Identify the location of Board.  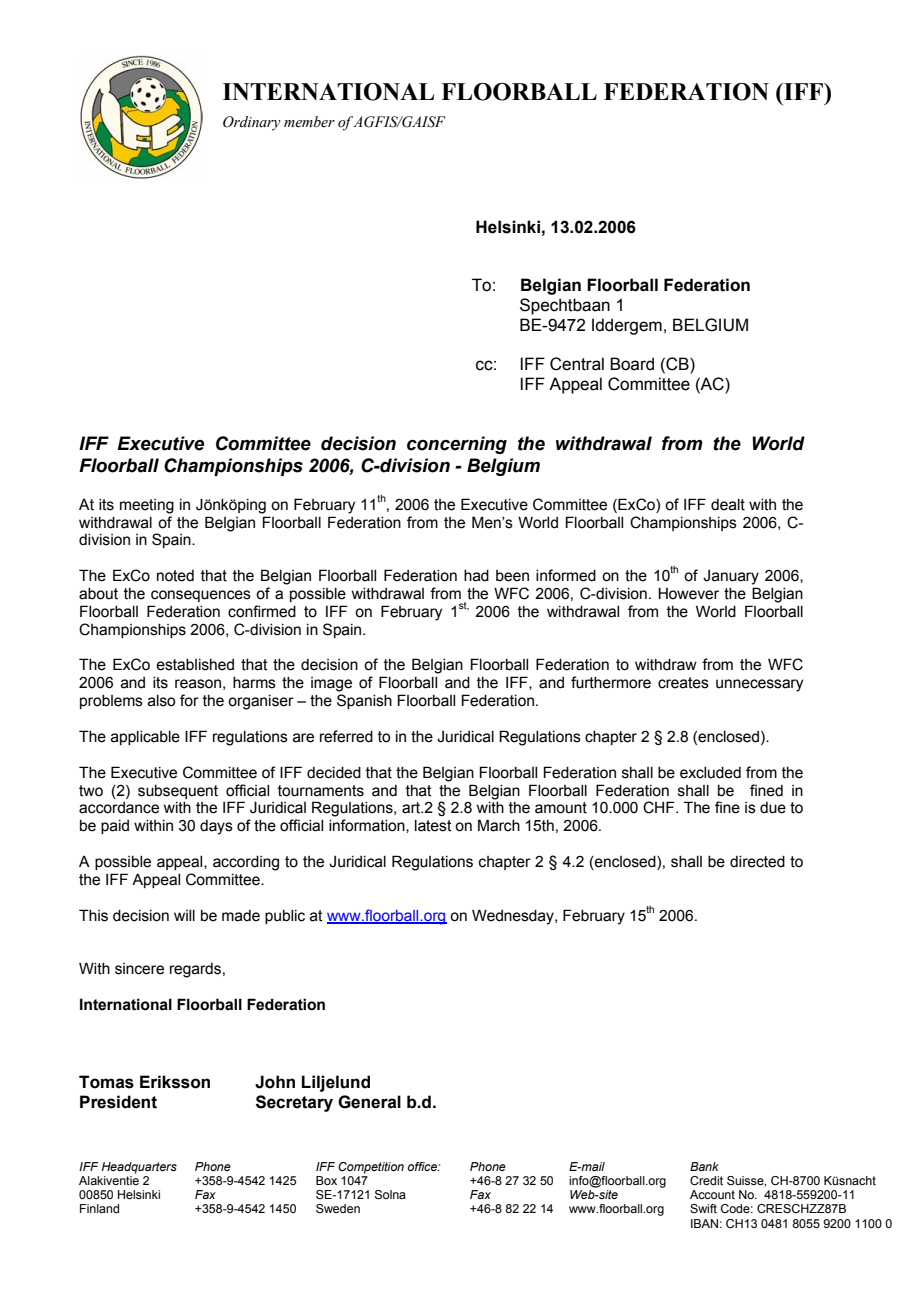
(632, 364).
